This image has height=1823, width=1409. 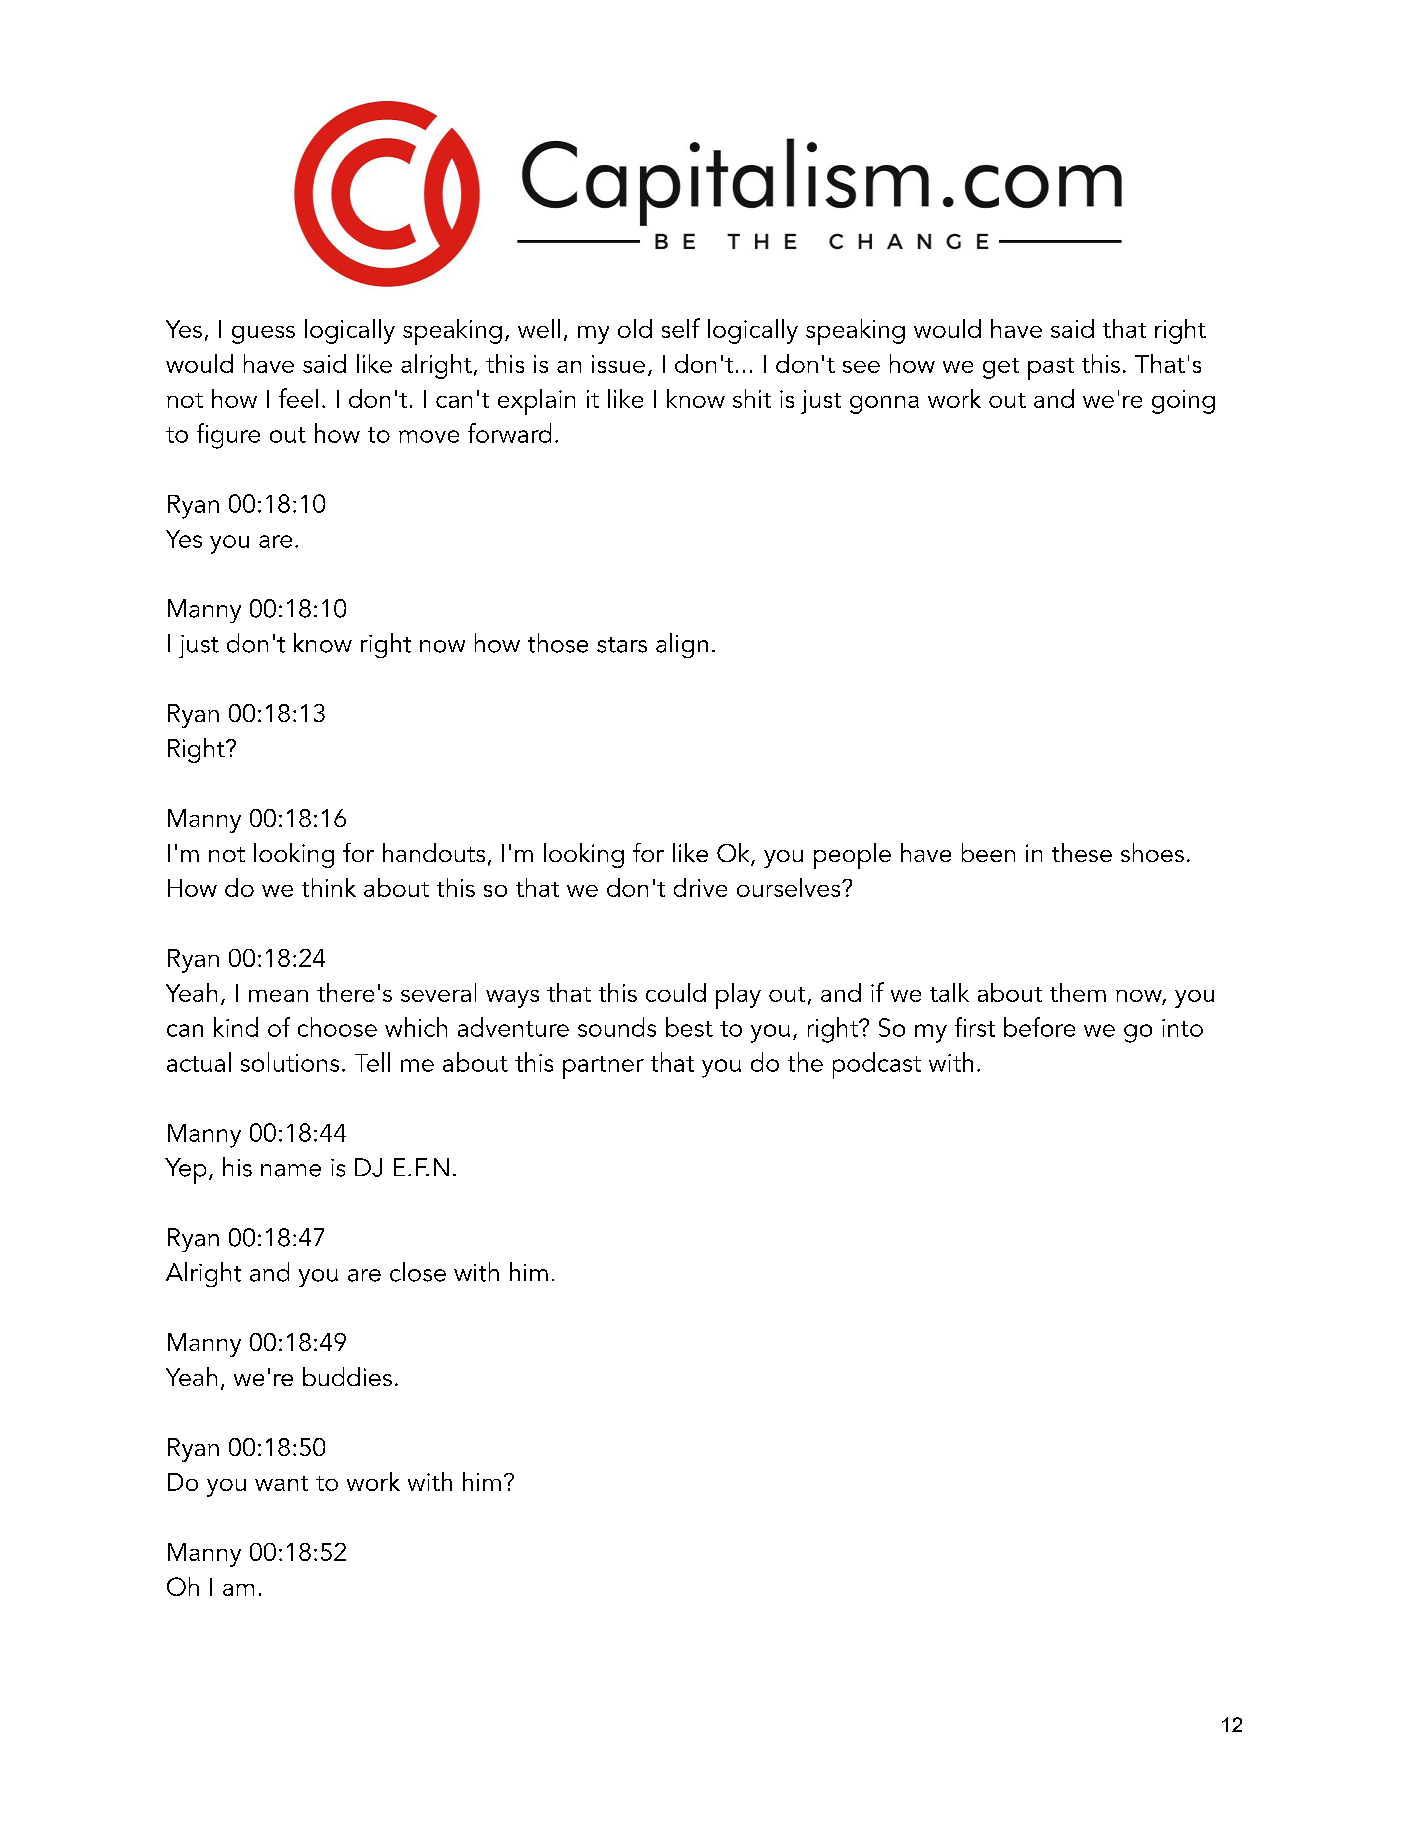 I want to click on self, so click(x=681, y=328).
